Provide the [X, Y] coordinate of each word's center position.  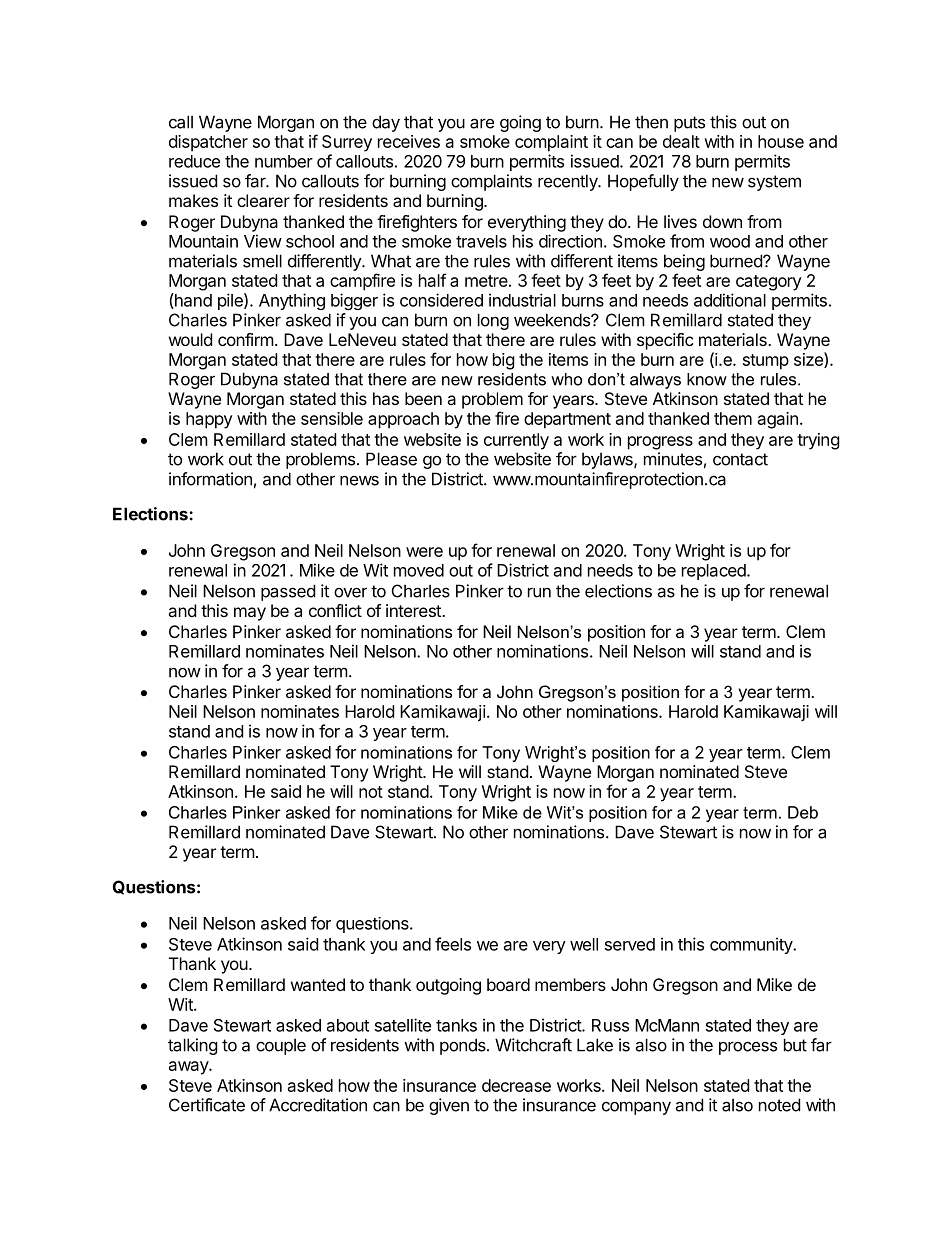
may [250, 614]
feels [453, 944]
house [781, 141]
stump [766, 362]
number [284, 161]
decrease [516, 1085]
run [539, 592]
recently [569, 182]
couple [281, 1046]
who [566, 379]
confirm [246, 339]
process [748, 1048]
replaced [715, 572]
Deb [803, 812]
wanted [318, 984]
